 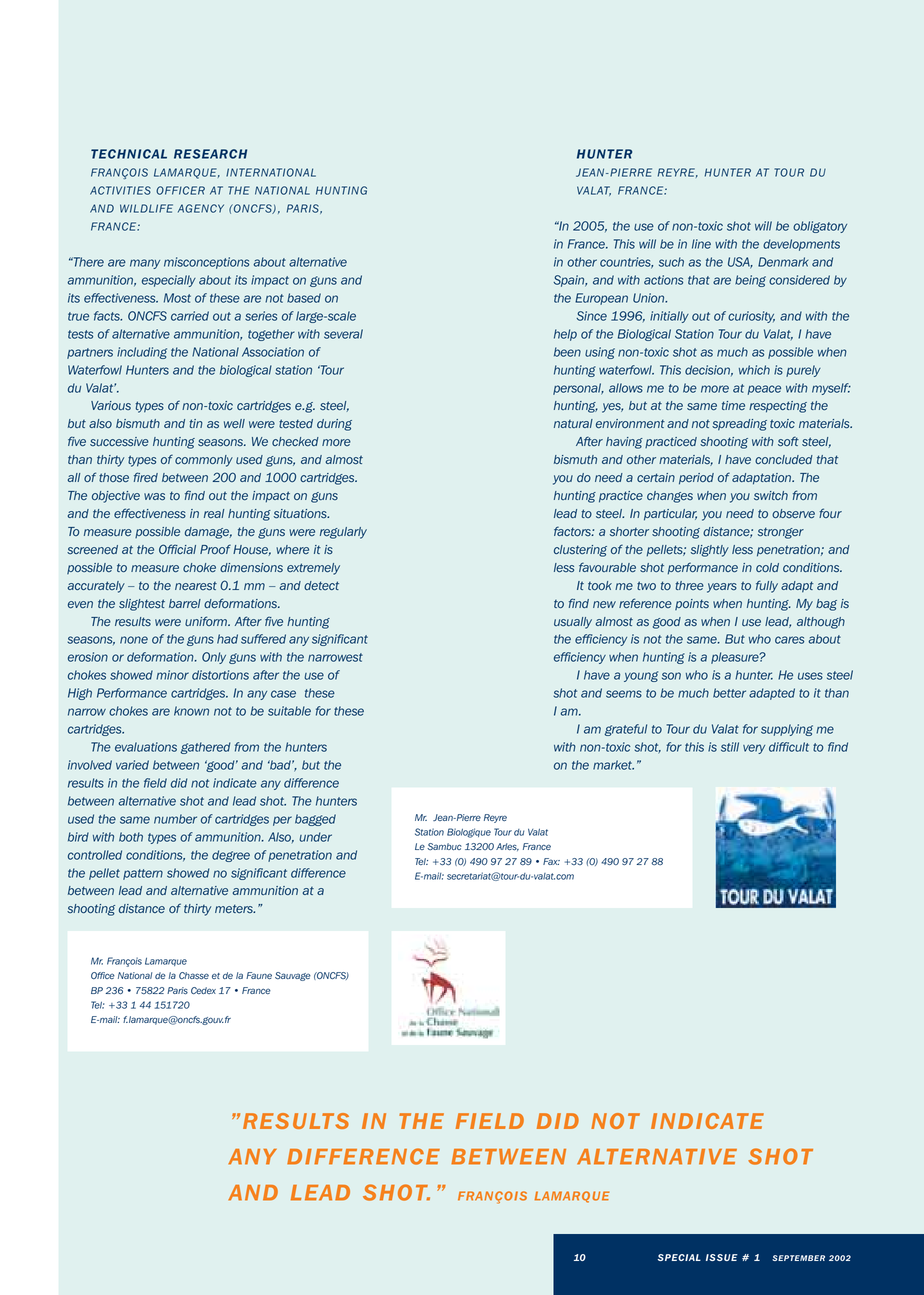 What do you see at coordinates (710, 551) in the page?
I see `slightly` at bounding box center [710, 551].
